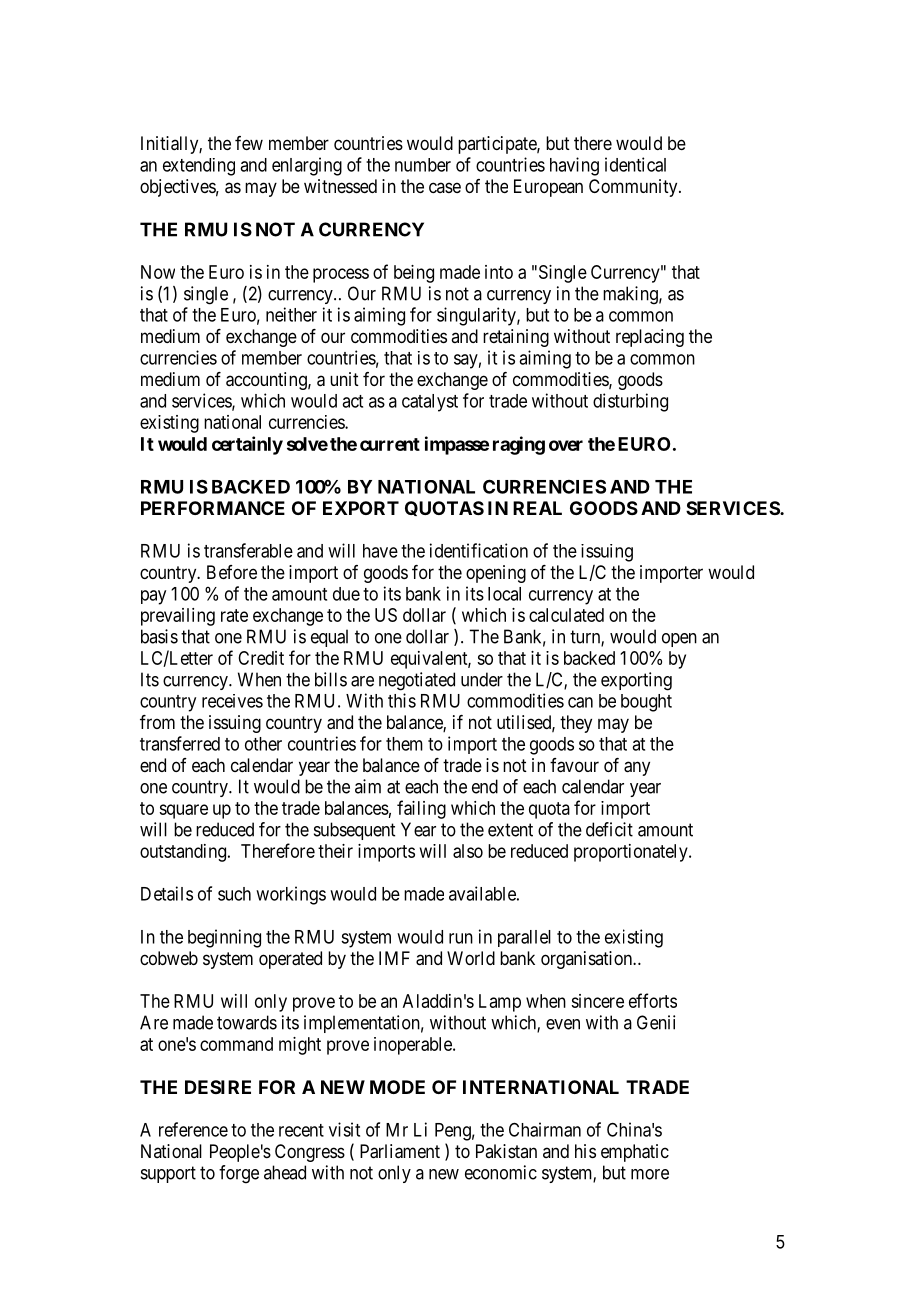 This screenshot has height=1308, width=924. Describe the element at coordinates (193, 1129) in the screenshot. I see `reference` at that location.
